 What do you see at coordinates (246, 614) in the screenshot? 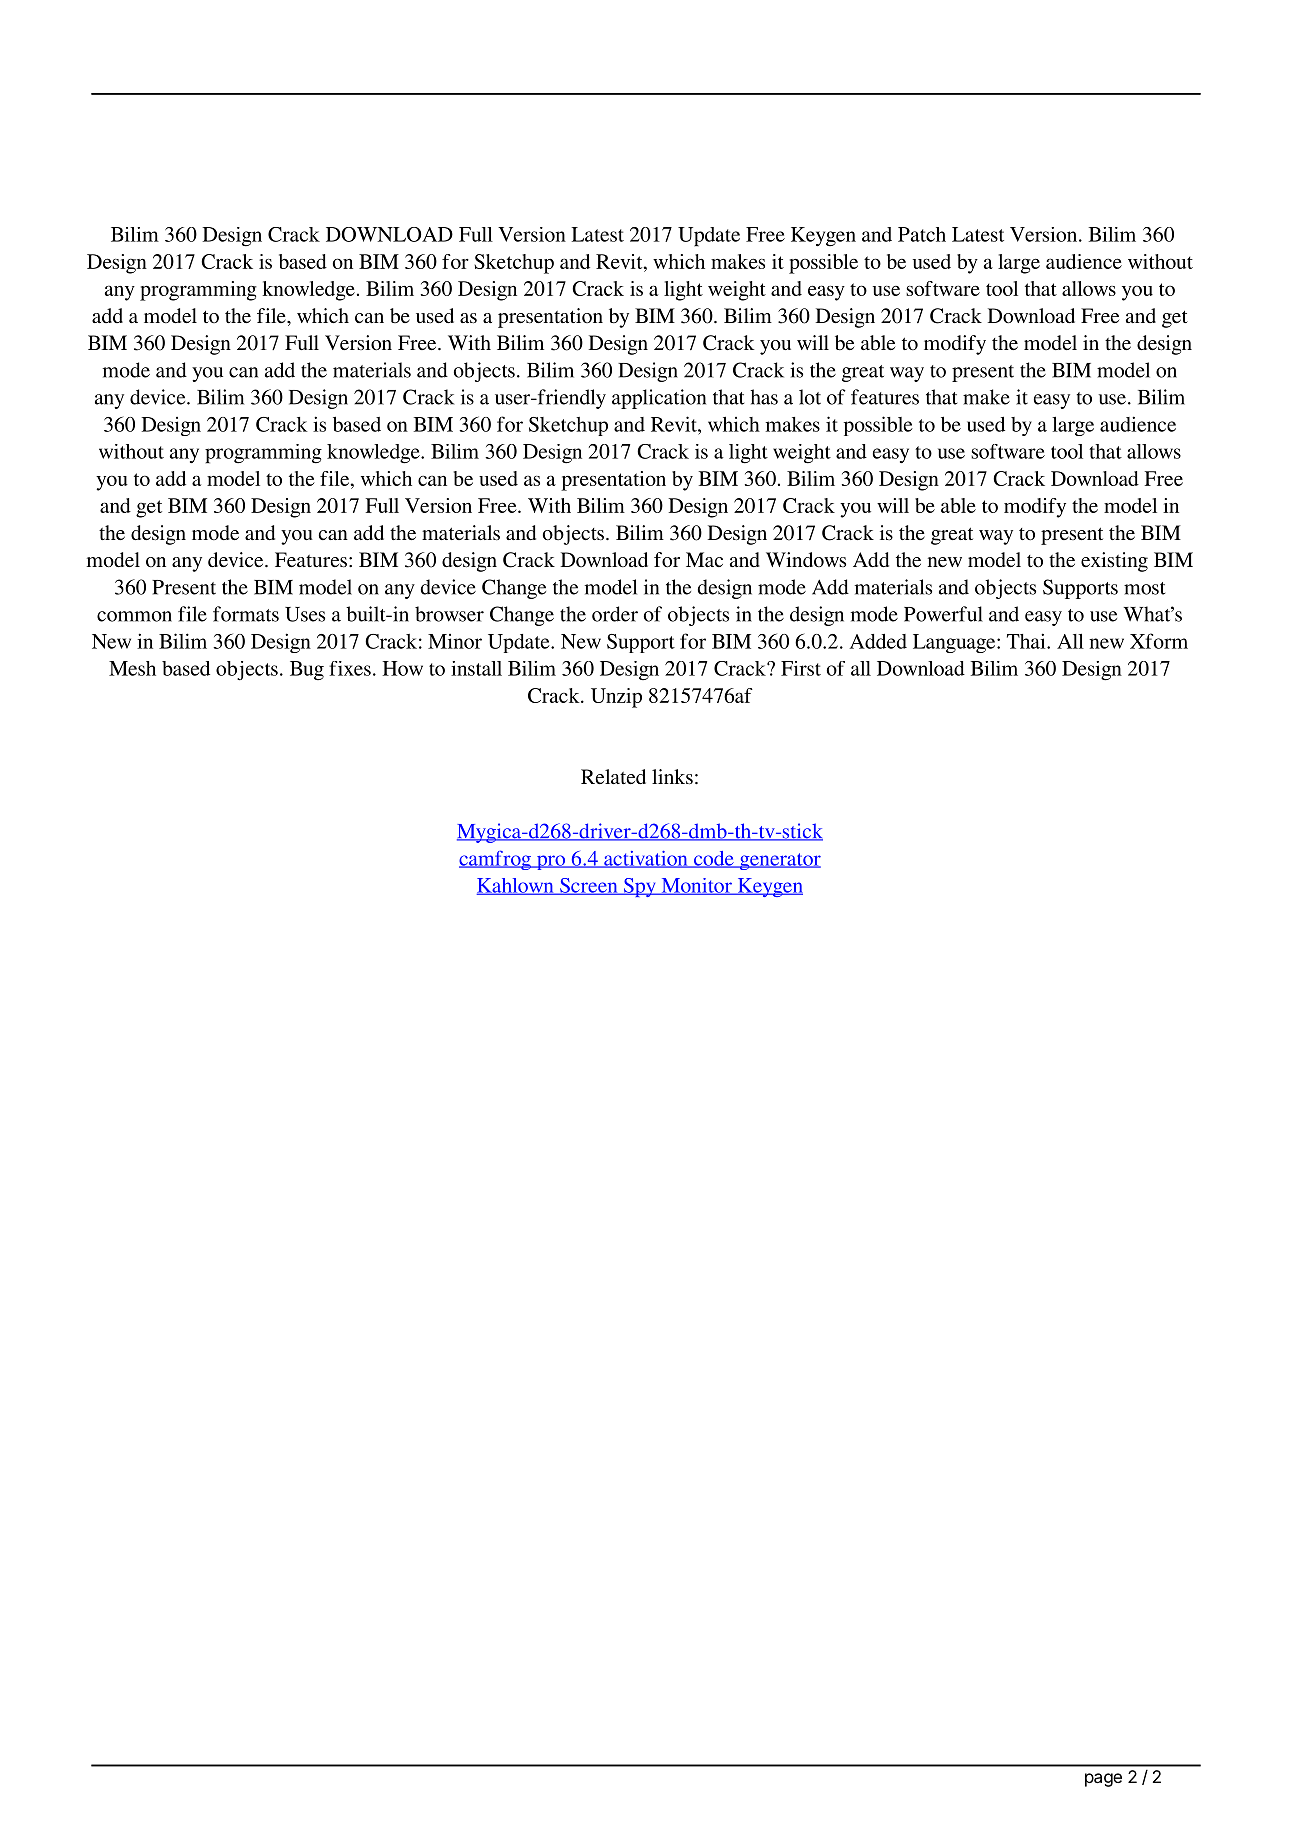
I see `formats` at bounding box center [246, 614].
